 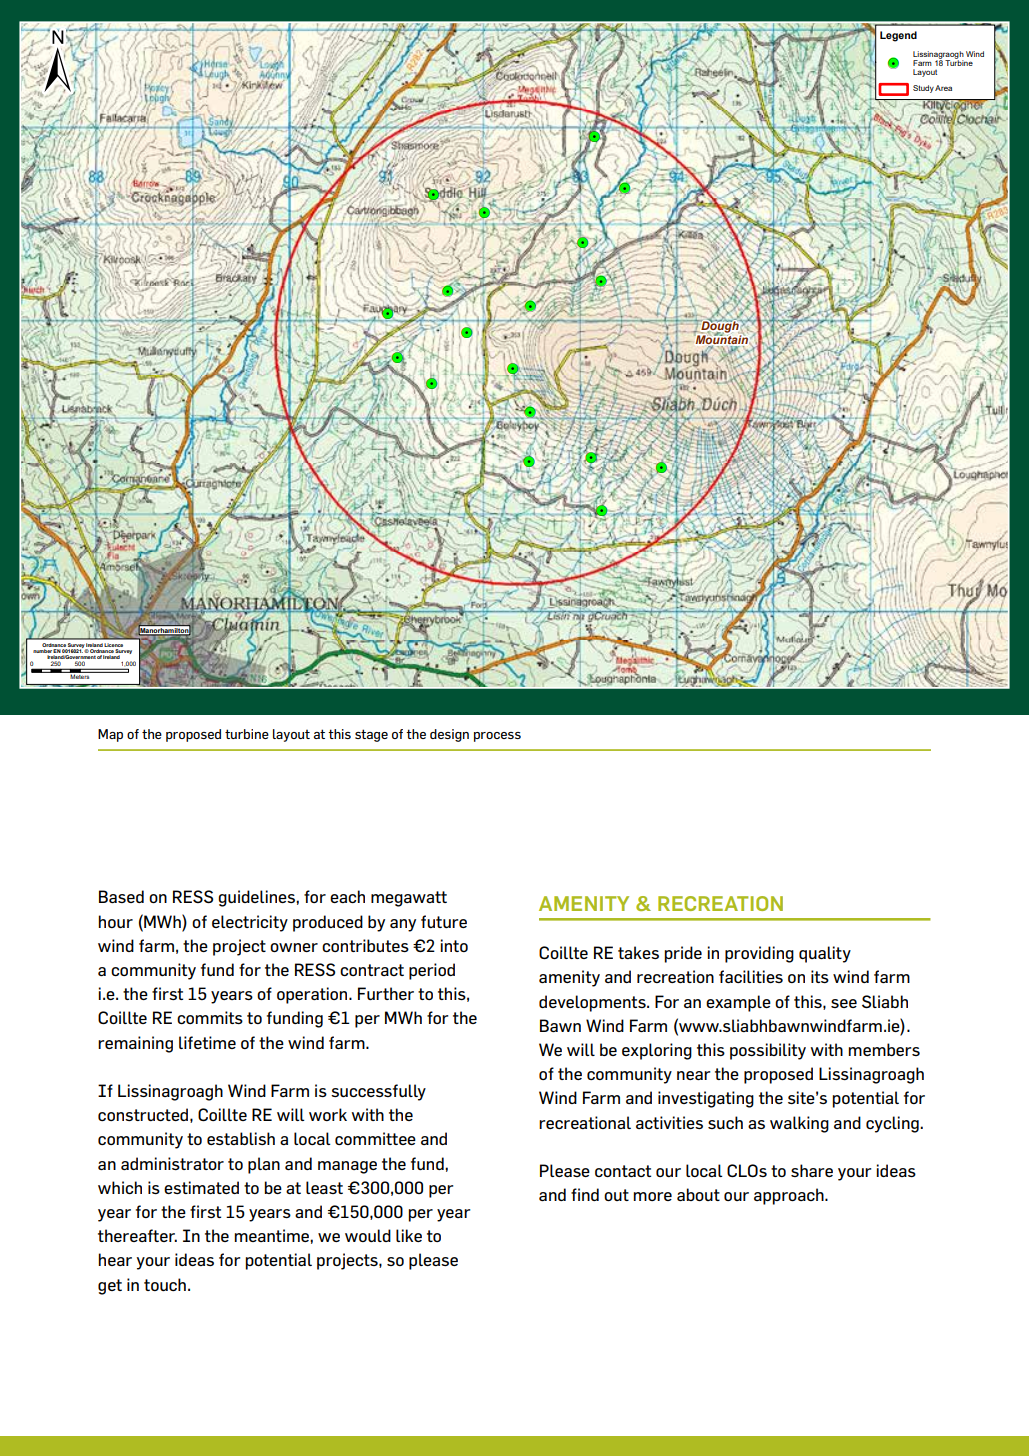 What do you see at coordinates (454, 945) in the screenshot?
I see `into` at bounding box center [454, 945].
